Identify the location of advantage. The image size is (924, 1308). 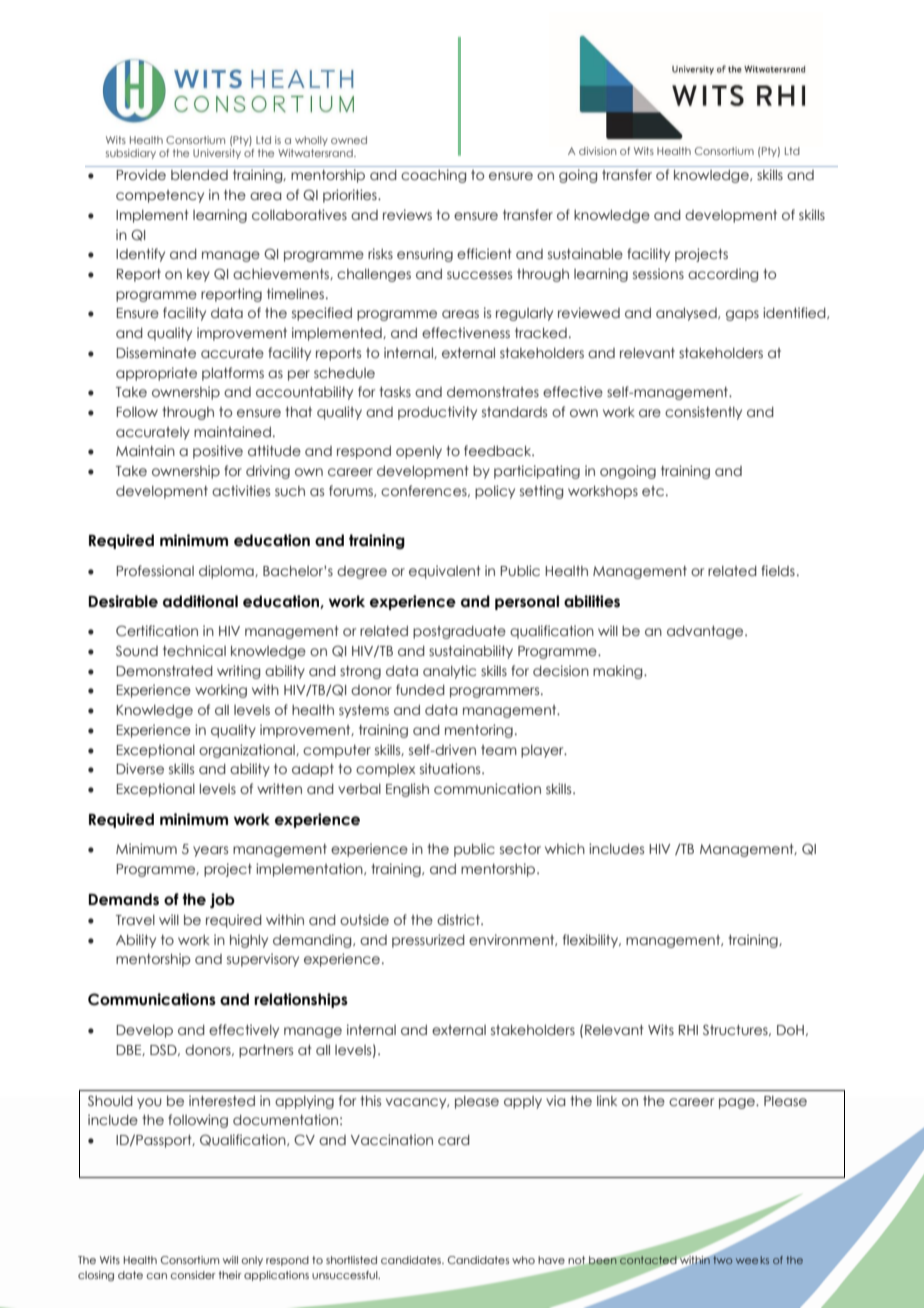
(706, 632).
